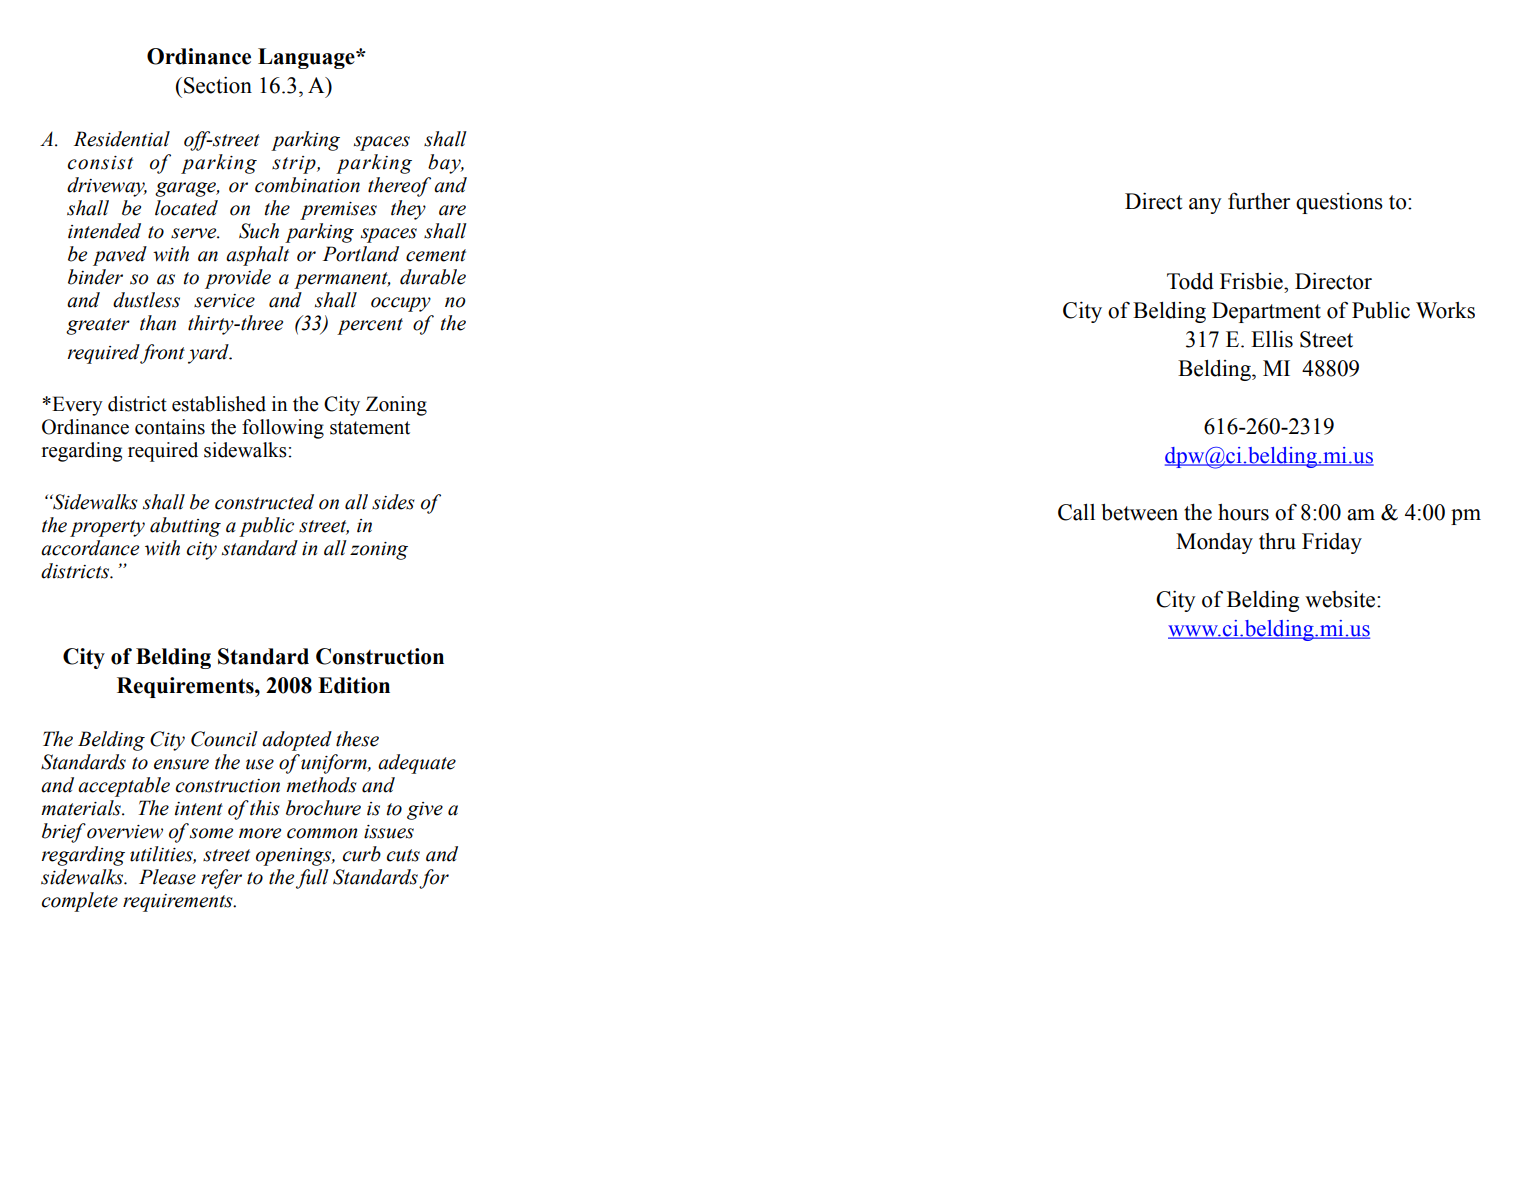 This document has height=1177, width=1523. What do you see at coordinates (307, 58) in the document?
I see `Language` at bounding box center [307, 58].
